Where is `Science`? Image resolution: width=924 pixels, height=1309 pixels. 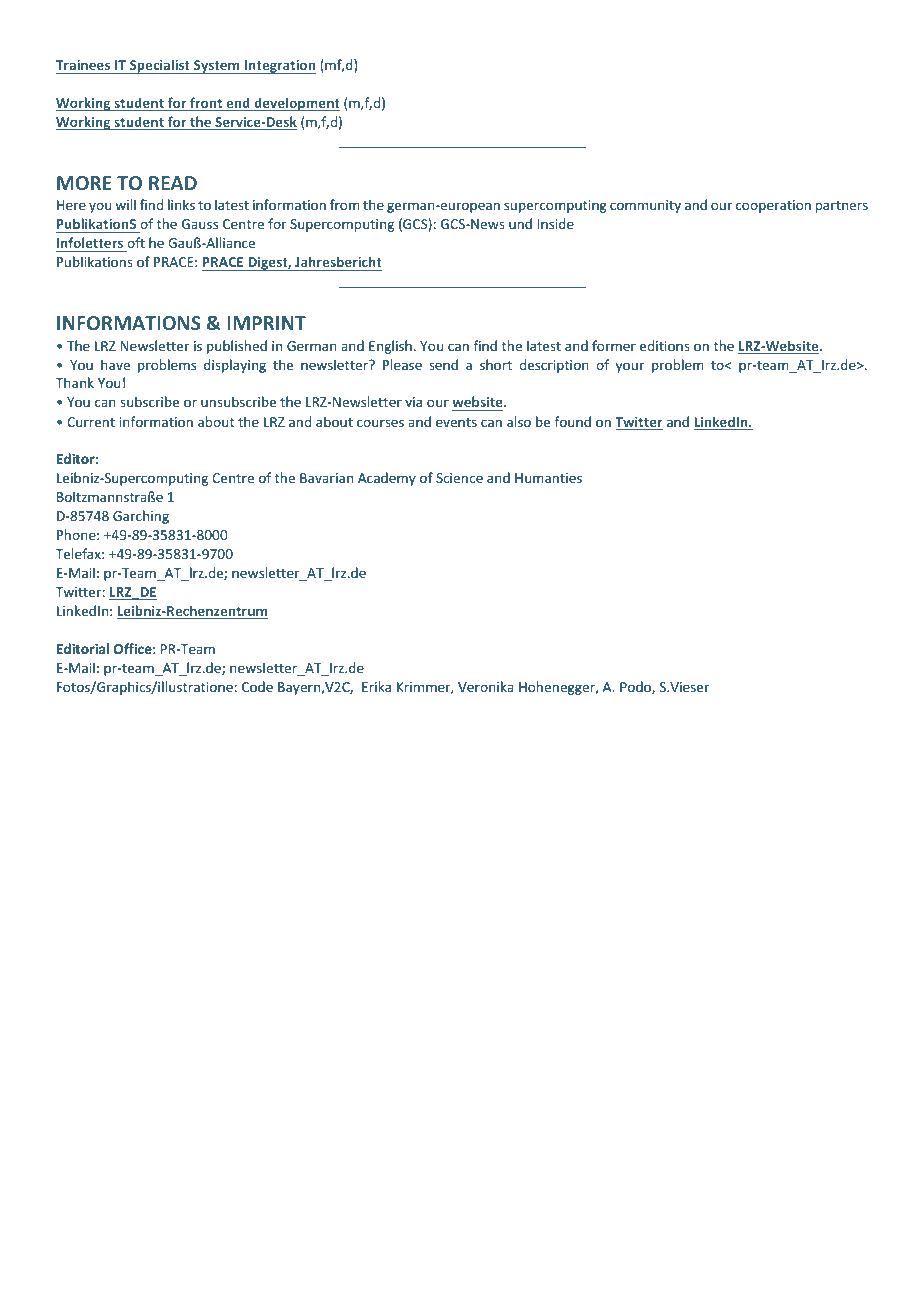
Science is located at coordinates (459, 478).
